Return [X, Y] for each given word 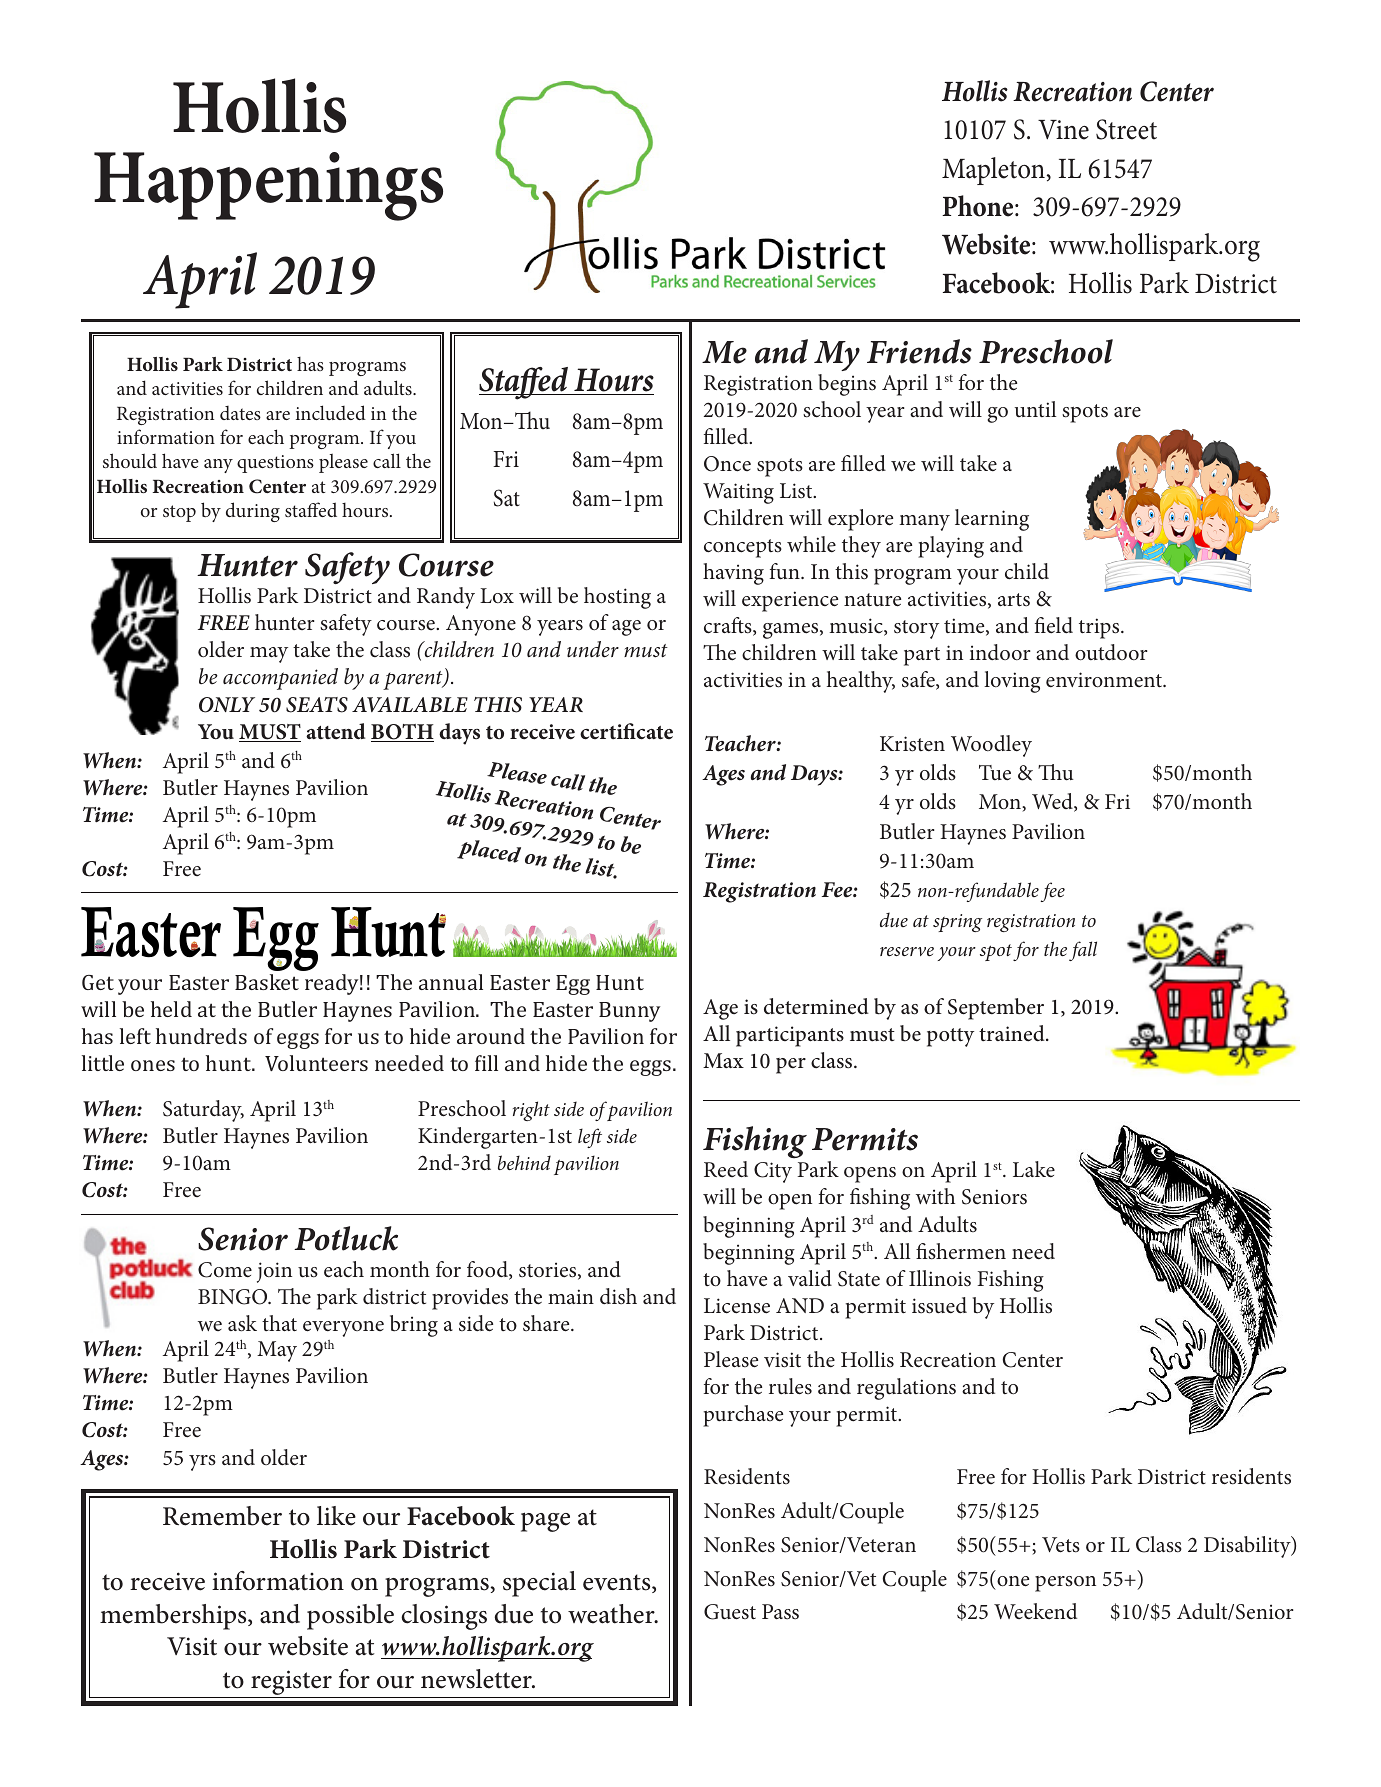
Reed [726, 1169]
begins [847, 385]
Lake [1034, 1169]
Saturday [203, 1111]
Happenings [268, 186]
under [593, 649]
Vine [1063, 130]
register [291, 1684]
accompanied [280, 679]
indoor [1000, 652]
